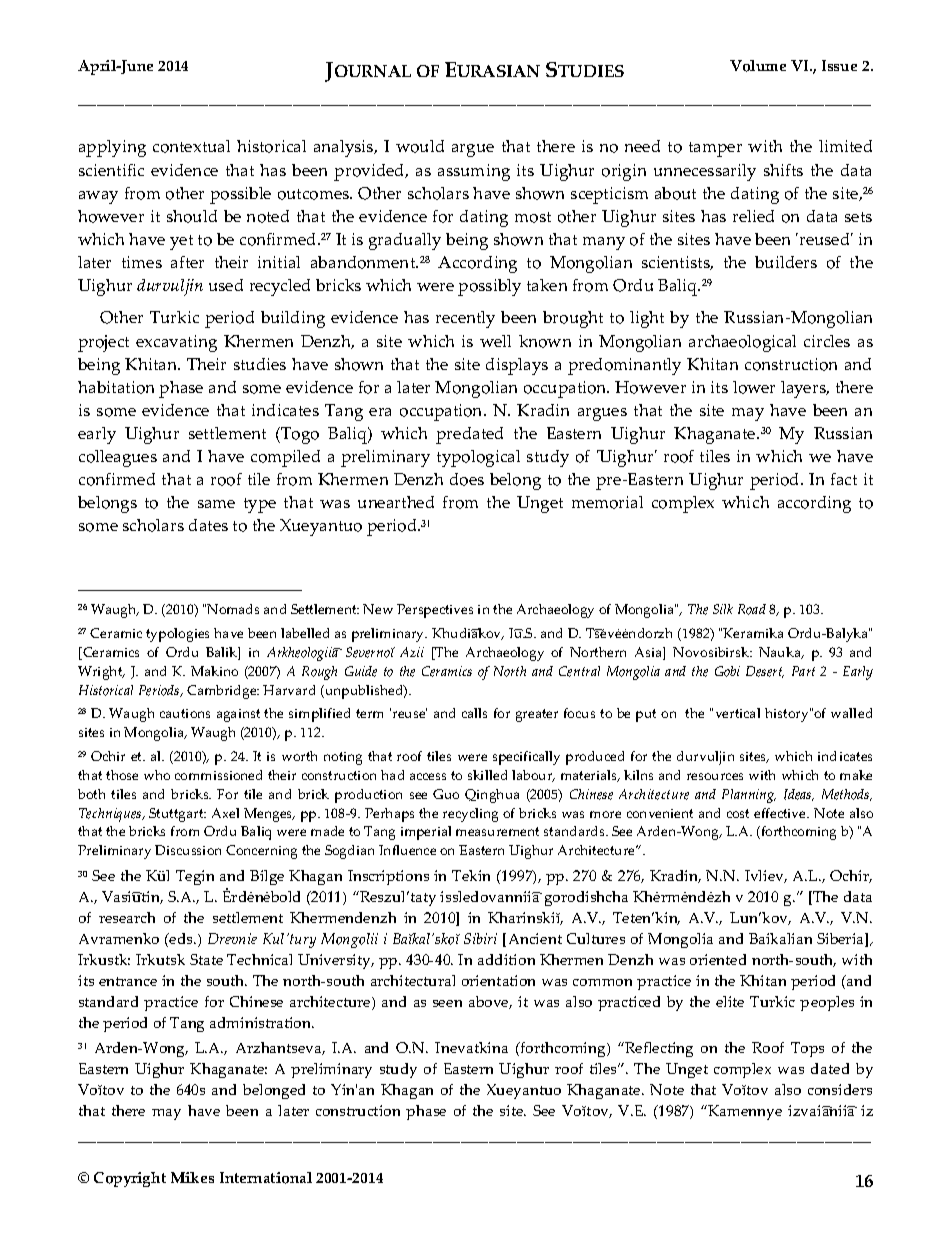  What do you see at coordinates (118, 458) in the screenshot?
I see `colleagues` at bounding box center [118, 458].
